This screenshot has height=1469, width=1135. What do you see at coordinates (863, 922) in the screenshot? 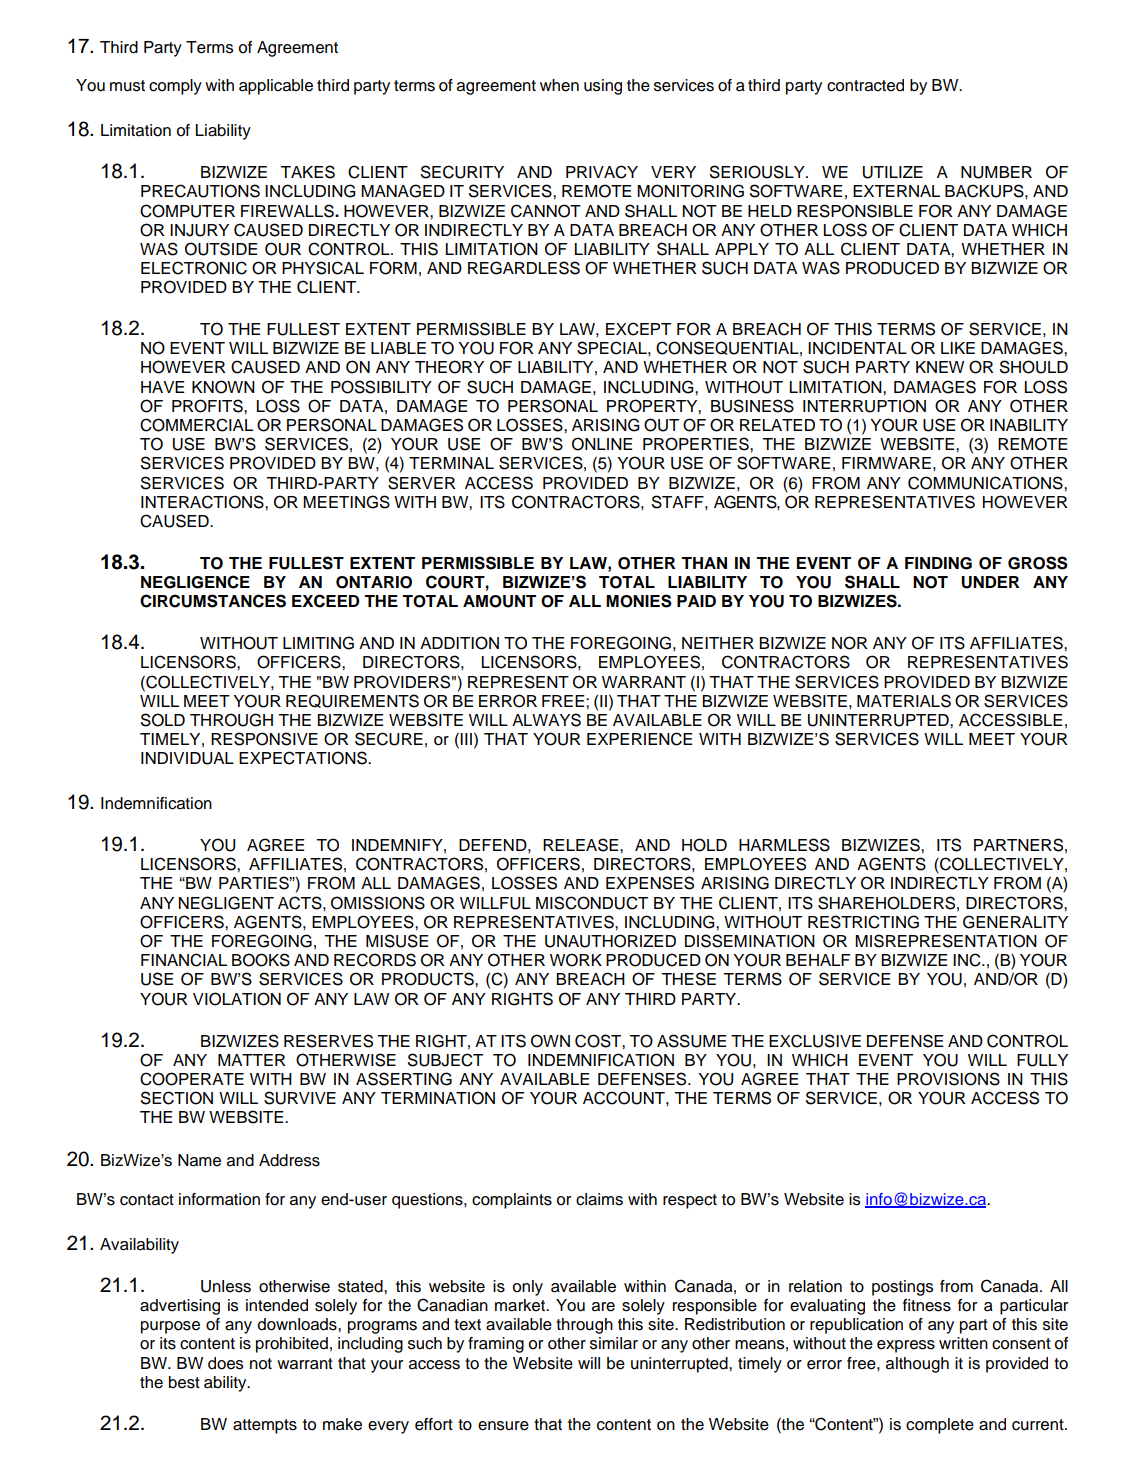
I see `RESTRICTING` at bounding box center [863, 922].
